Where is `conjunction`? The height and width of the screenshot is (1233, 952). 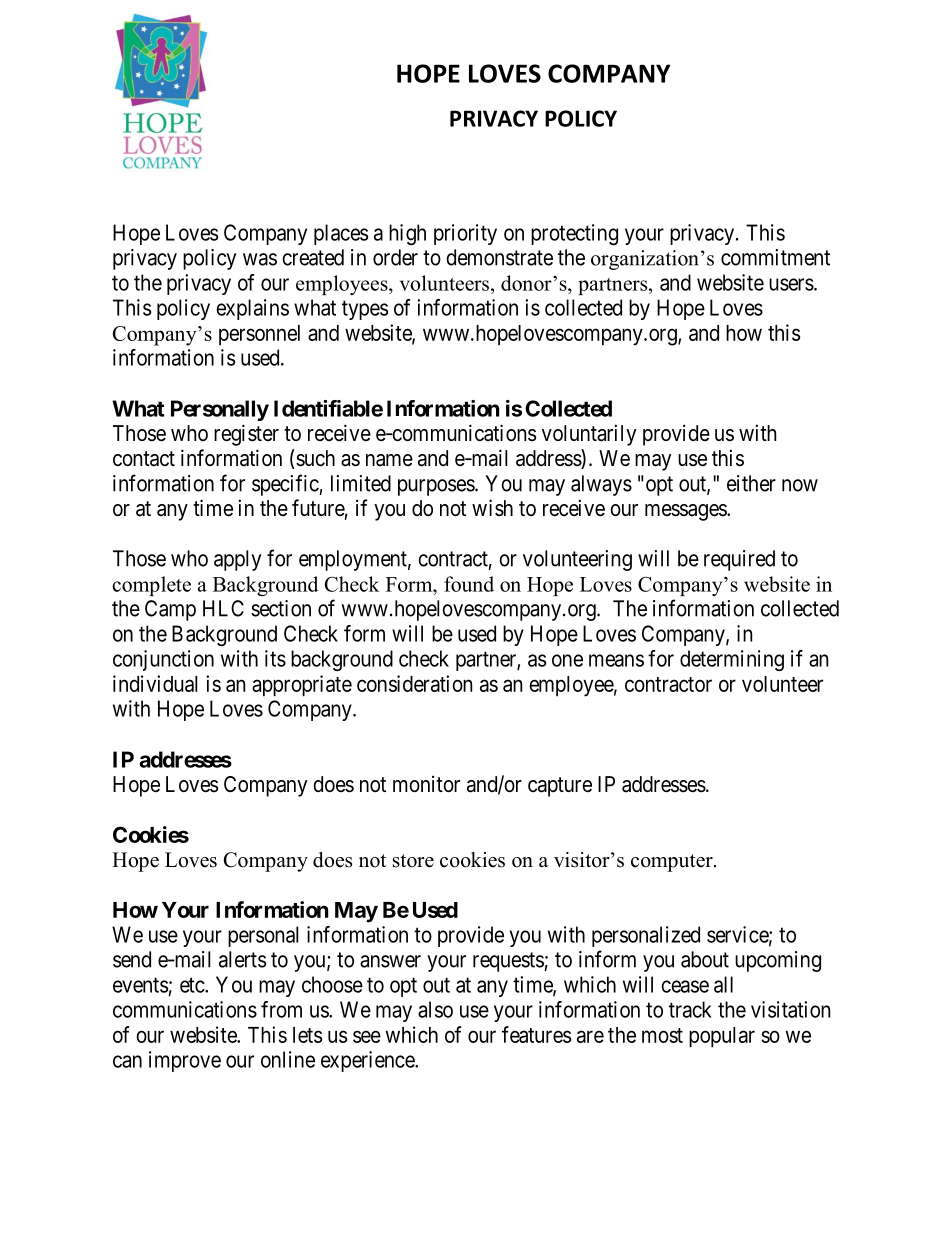
conjunction is located at coordinates (163, 660).
